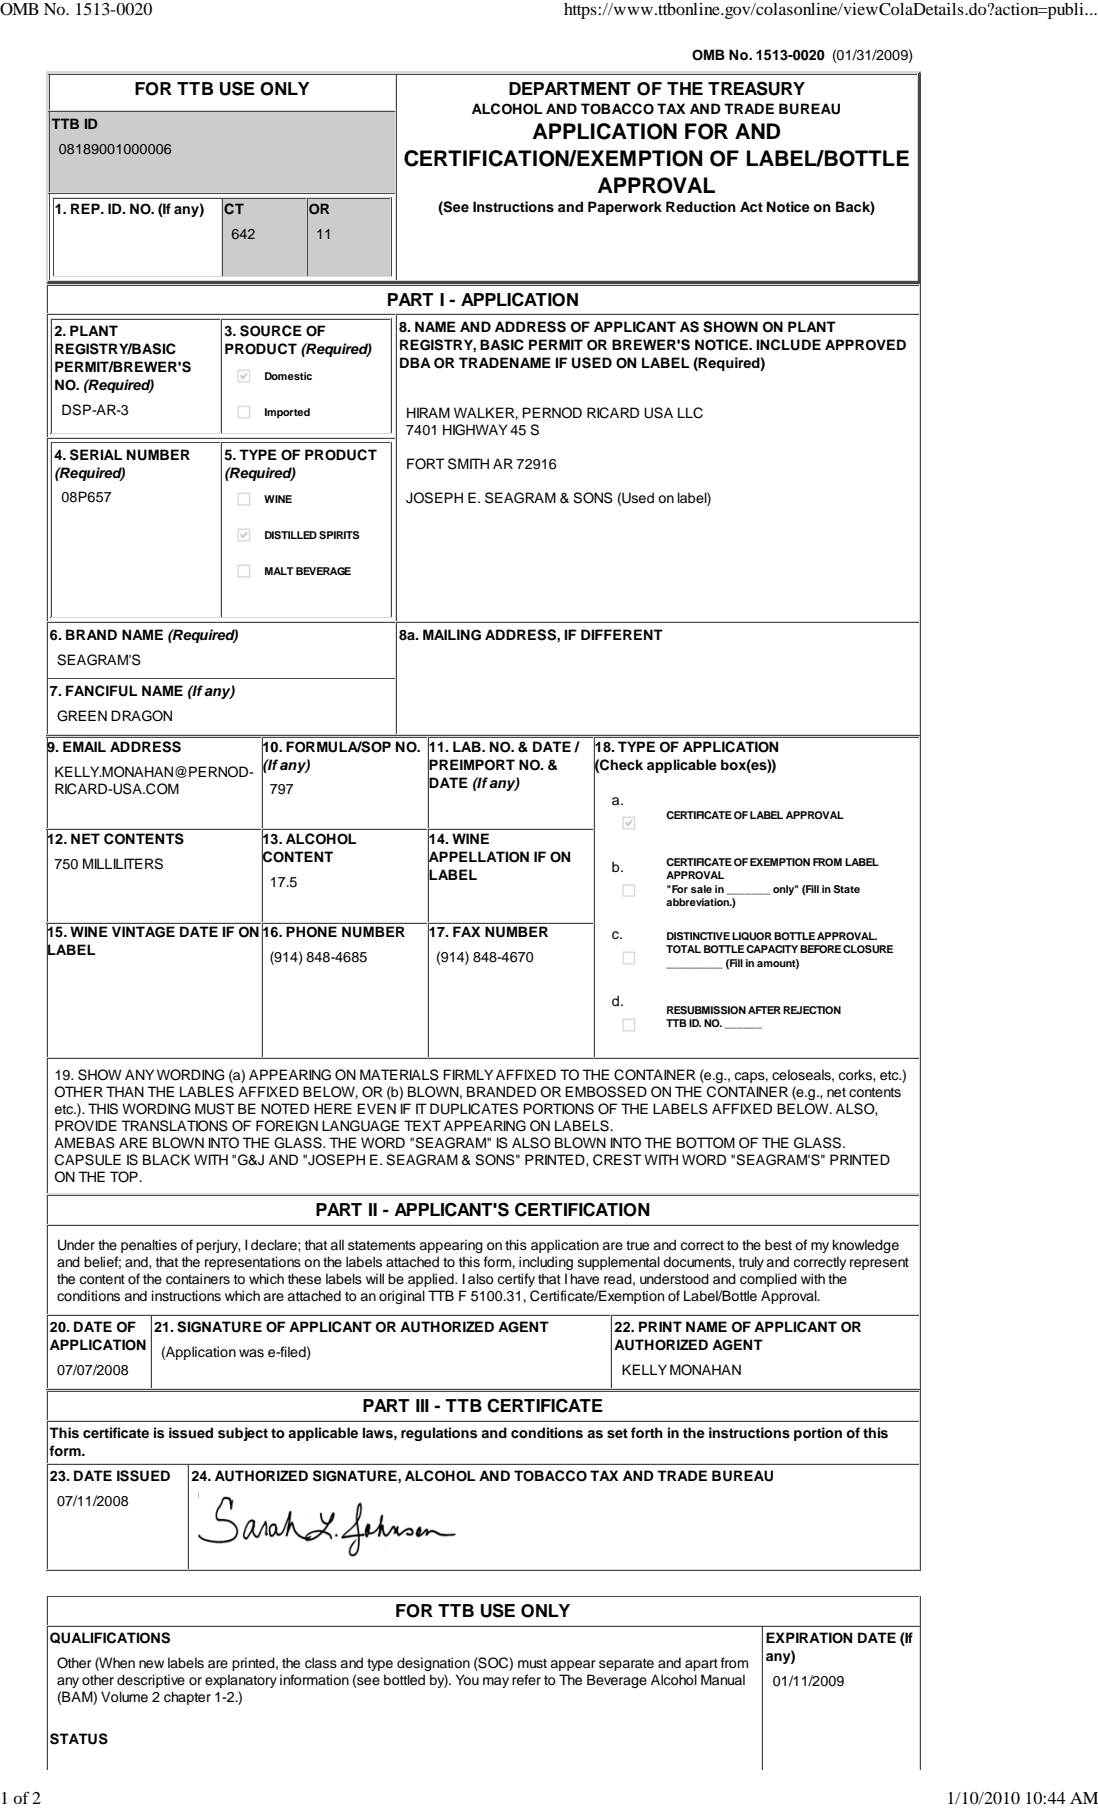  I want to click on SERIAL, so click(96, 455).
